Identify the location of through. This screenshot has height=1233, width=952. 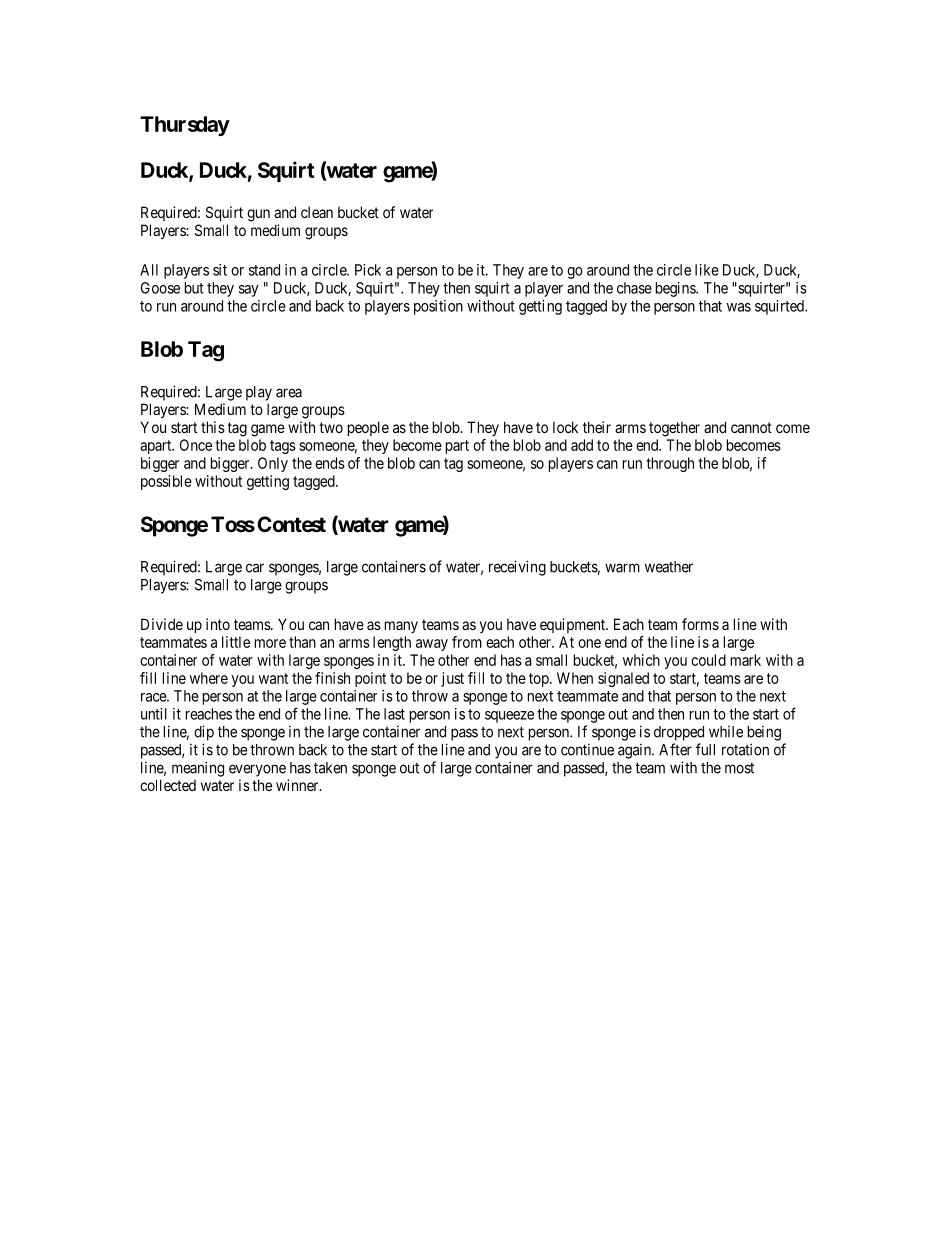
(670, 464).
